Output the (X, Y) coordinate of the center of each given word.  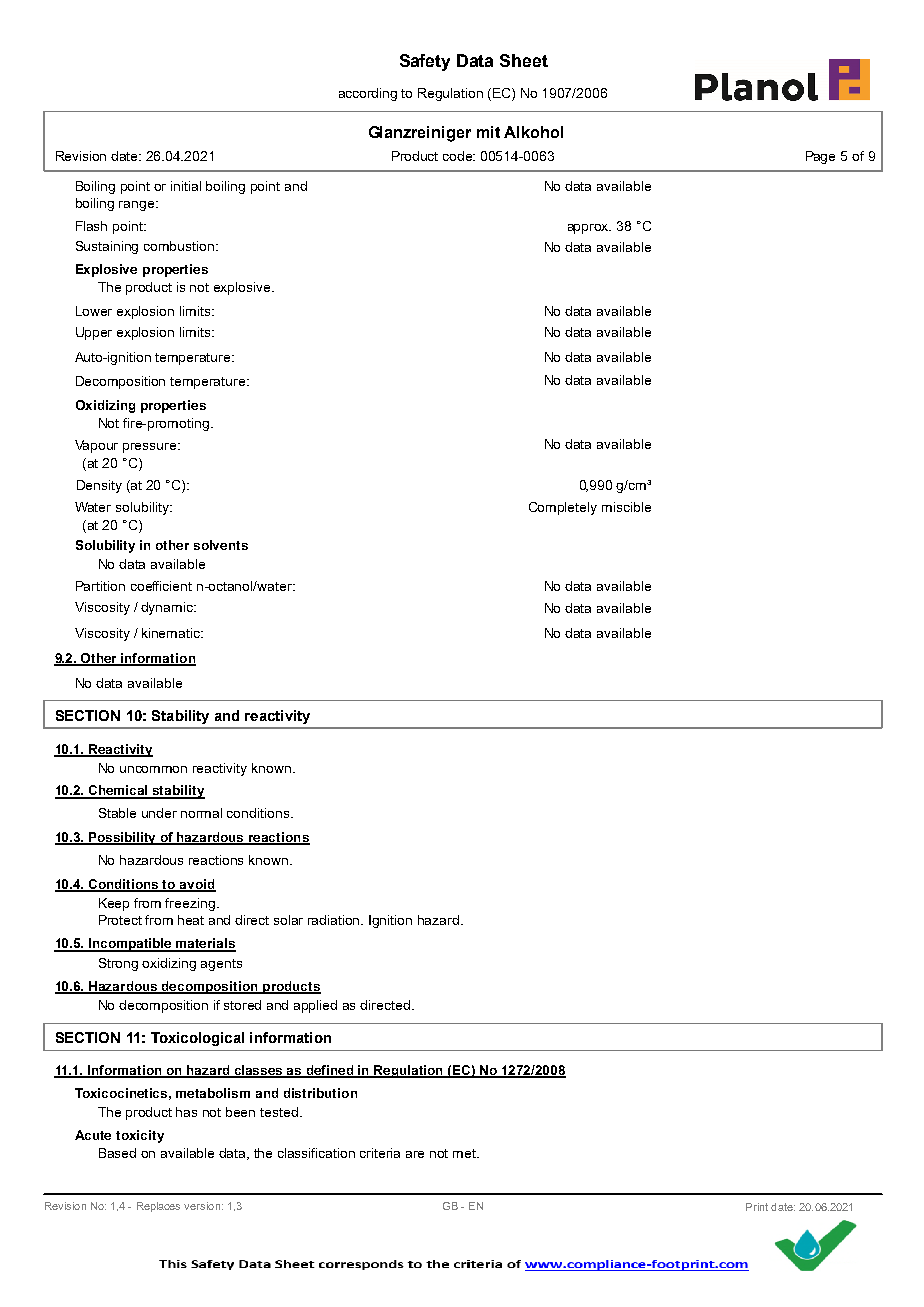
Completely (563, 508)
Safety (425, 62)
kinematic (172, 633)
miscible (626, 507)
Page (820, 157)
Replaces (158, 1207)
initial (186, 186)
